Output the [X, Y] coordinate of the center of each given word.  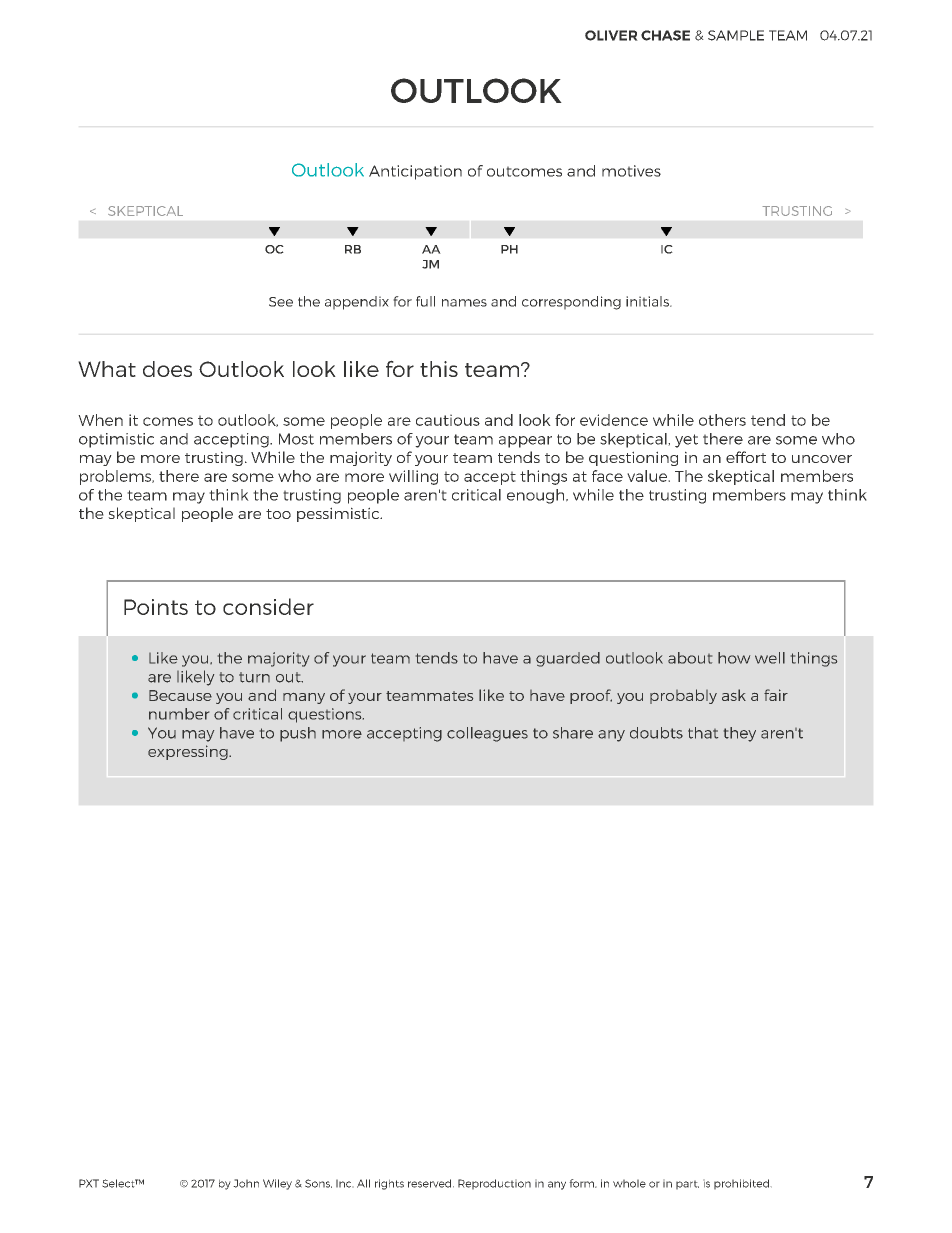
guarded [568, 659]
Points [156, 607]
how [734, 658]
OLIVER [611, 35]
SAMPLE [736, 35]
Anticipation [415, 172]
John [246, 1183]
